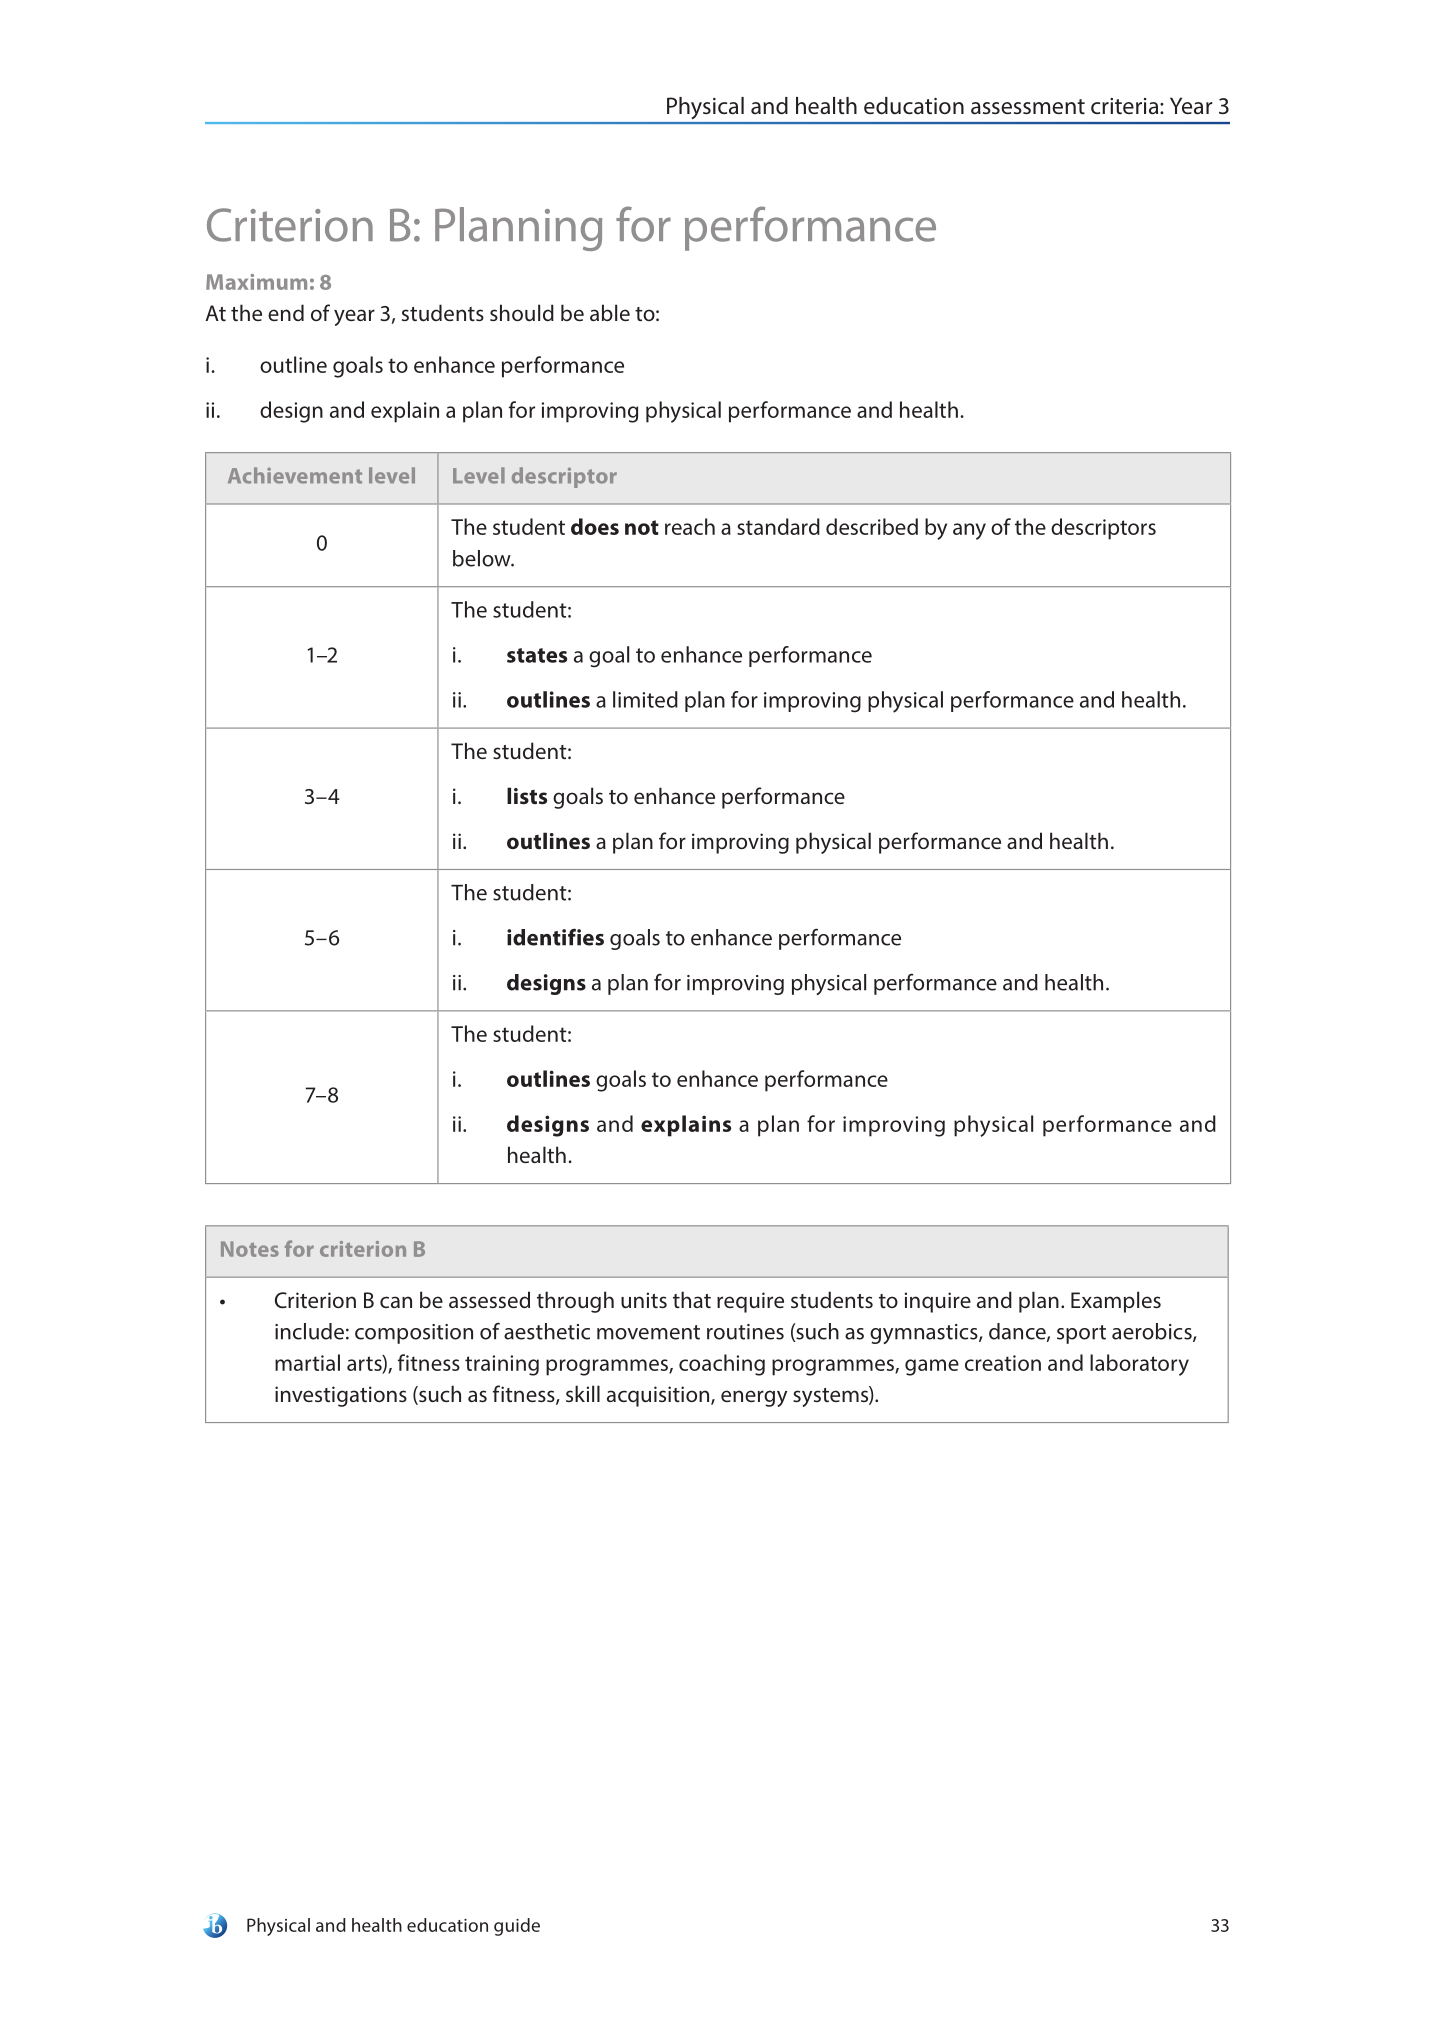 Image resolution: width=1435 pixels, height=2030 pixels. Describe the element at coordinates (256, 282) in the screenshot. I see `Maximum` at that location.
